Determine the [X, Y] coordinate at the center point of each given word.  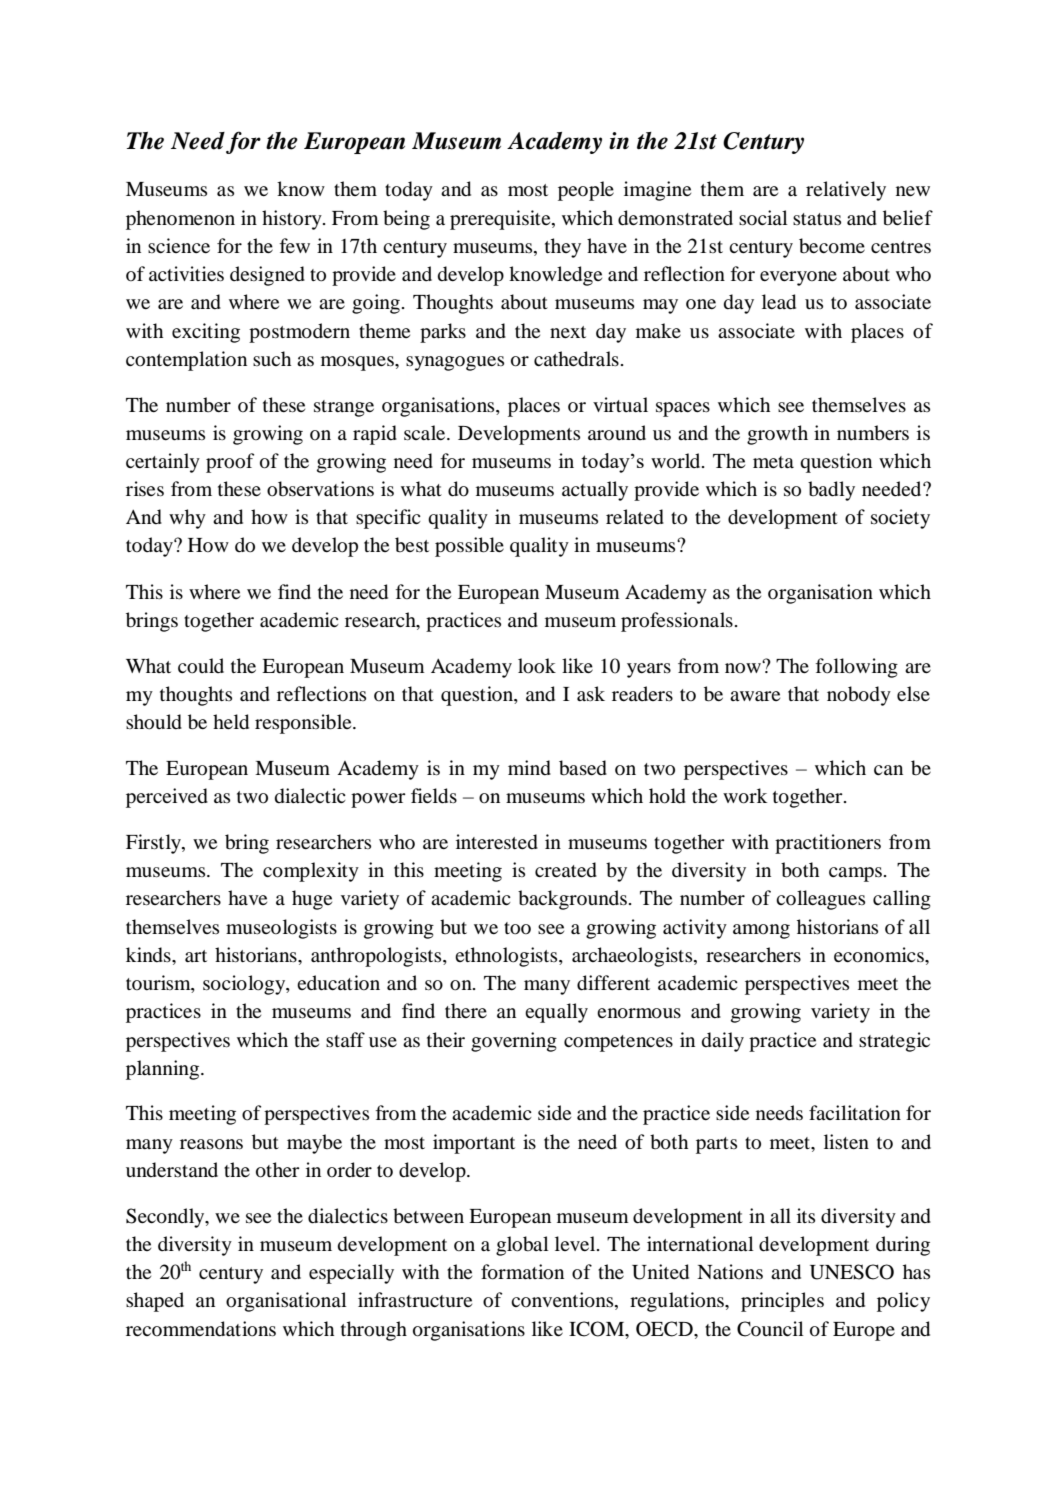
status [817, 219]
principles [782, 1302]
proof [230, 463]
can [888, 770]
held [231, 722]
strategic [894, 1042]
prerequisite [501, 220]
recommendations [201, 1329]
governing [514, 1042]
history [293, 220]
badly [831, 491]
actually [595, 491]
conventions [563, 1301]
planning [164, 1070]
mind [529, 768]
